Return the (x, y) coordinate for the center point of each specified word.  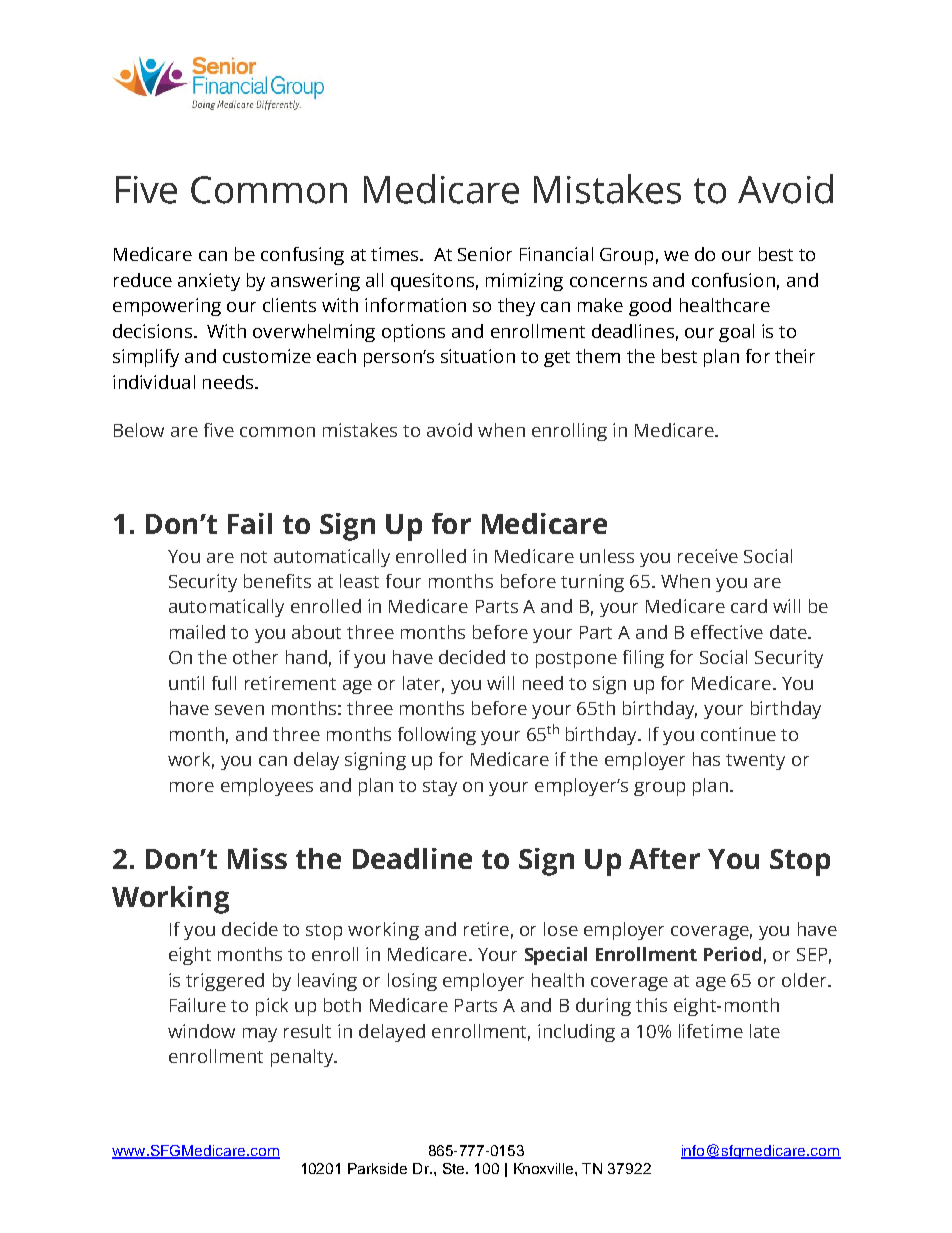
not (254, 557)
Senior (485, 254)
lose (561, 929)
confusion (733, 280)
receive (708, 556)
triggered (225, 982)
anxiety (209, 282)
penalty (303, 1058)
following (437, 736)
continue (738, 734)
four (403, 581)
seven (239, 710)
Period (732, 954)
